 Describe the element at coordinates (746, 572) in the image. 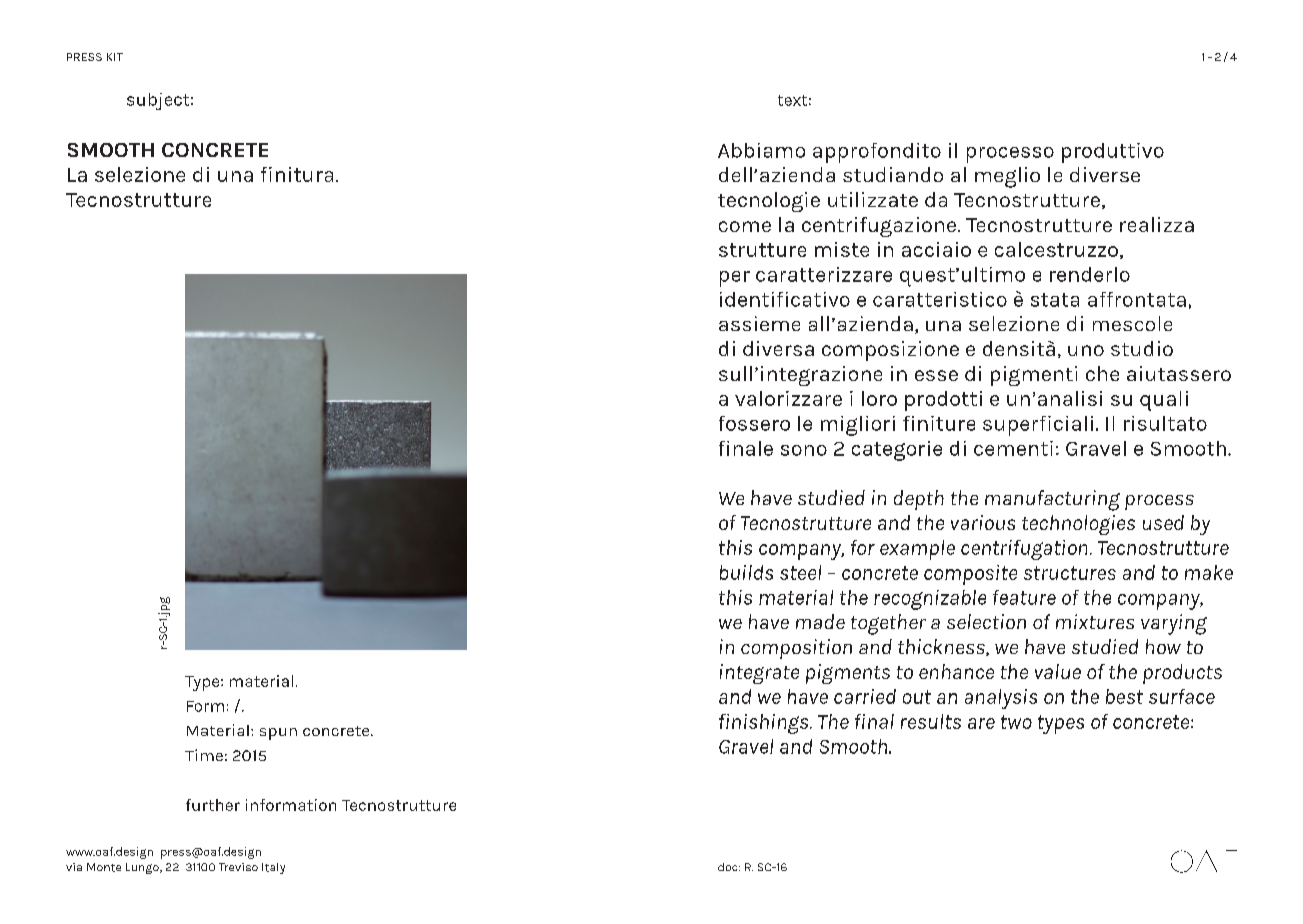

I see `builds` at that location.
